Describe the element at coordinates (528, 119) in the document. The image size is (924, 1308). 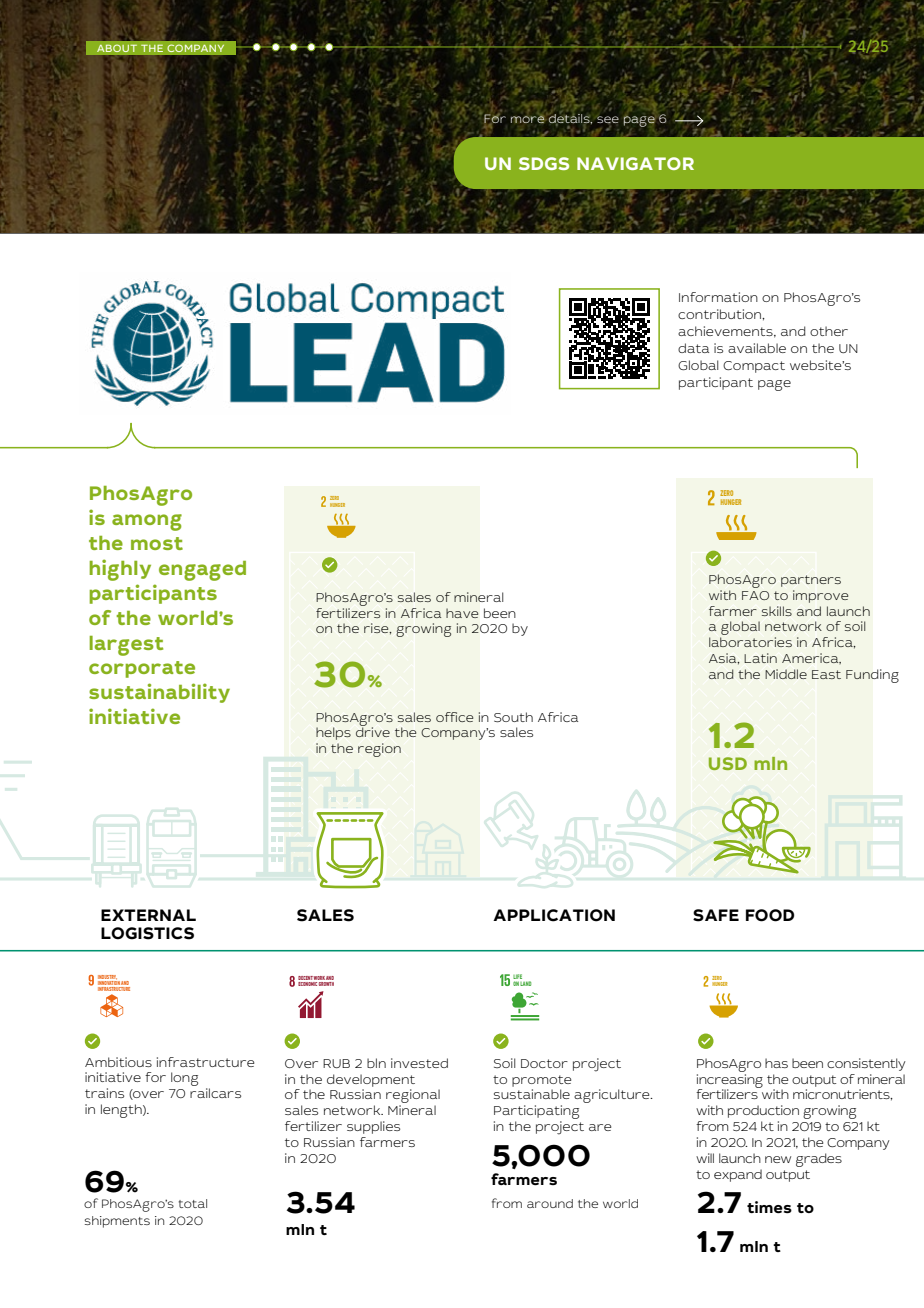
I see `more` at that location.
